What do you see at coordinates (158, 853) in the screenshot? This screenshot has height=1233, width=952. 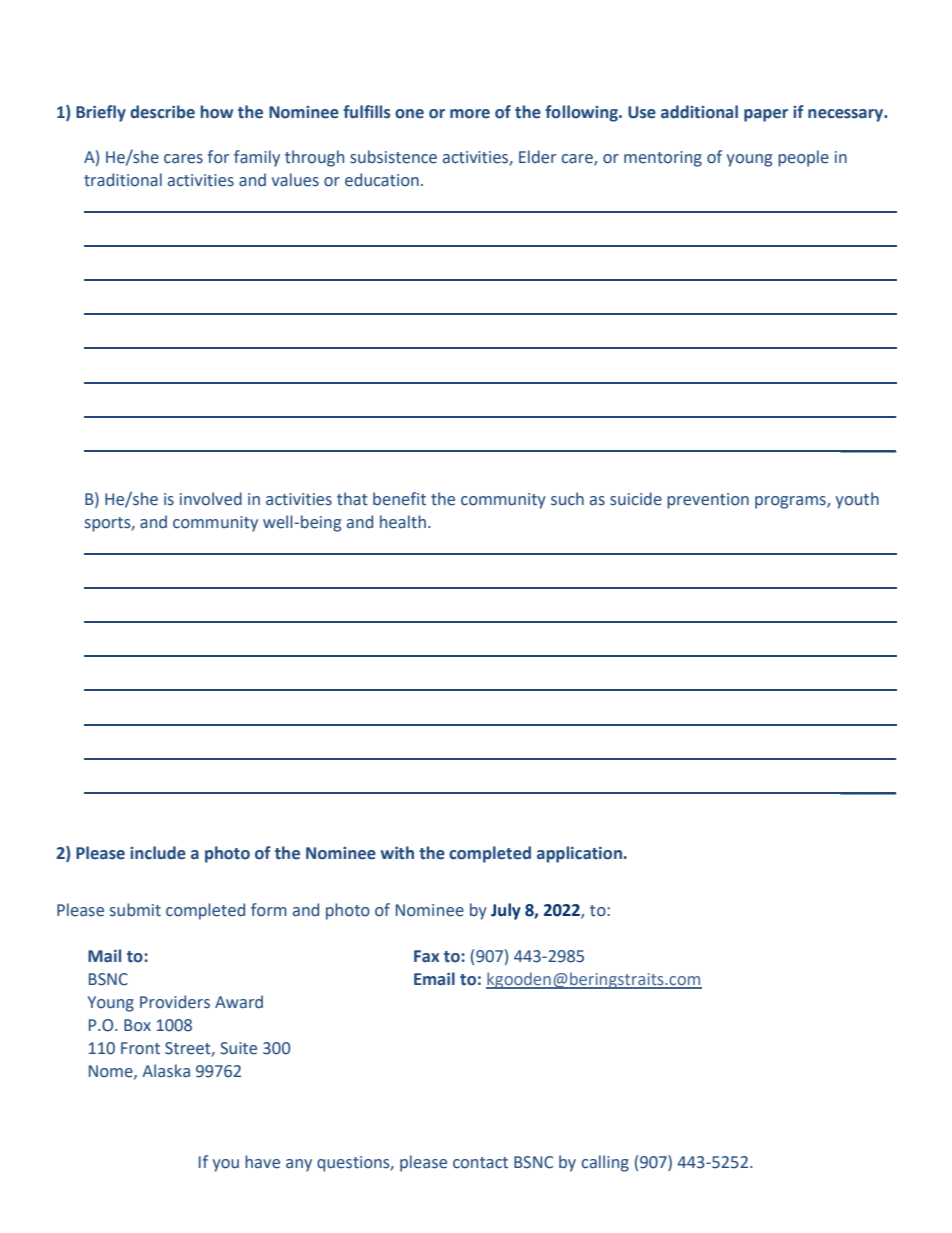 I see `include` at bounding box center [158, 853].
